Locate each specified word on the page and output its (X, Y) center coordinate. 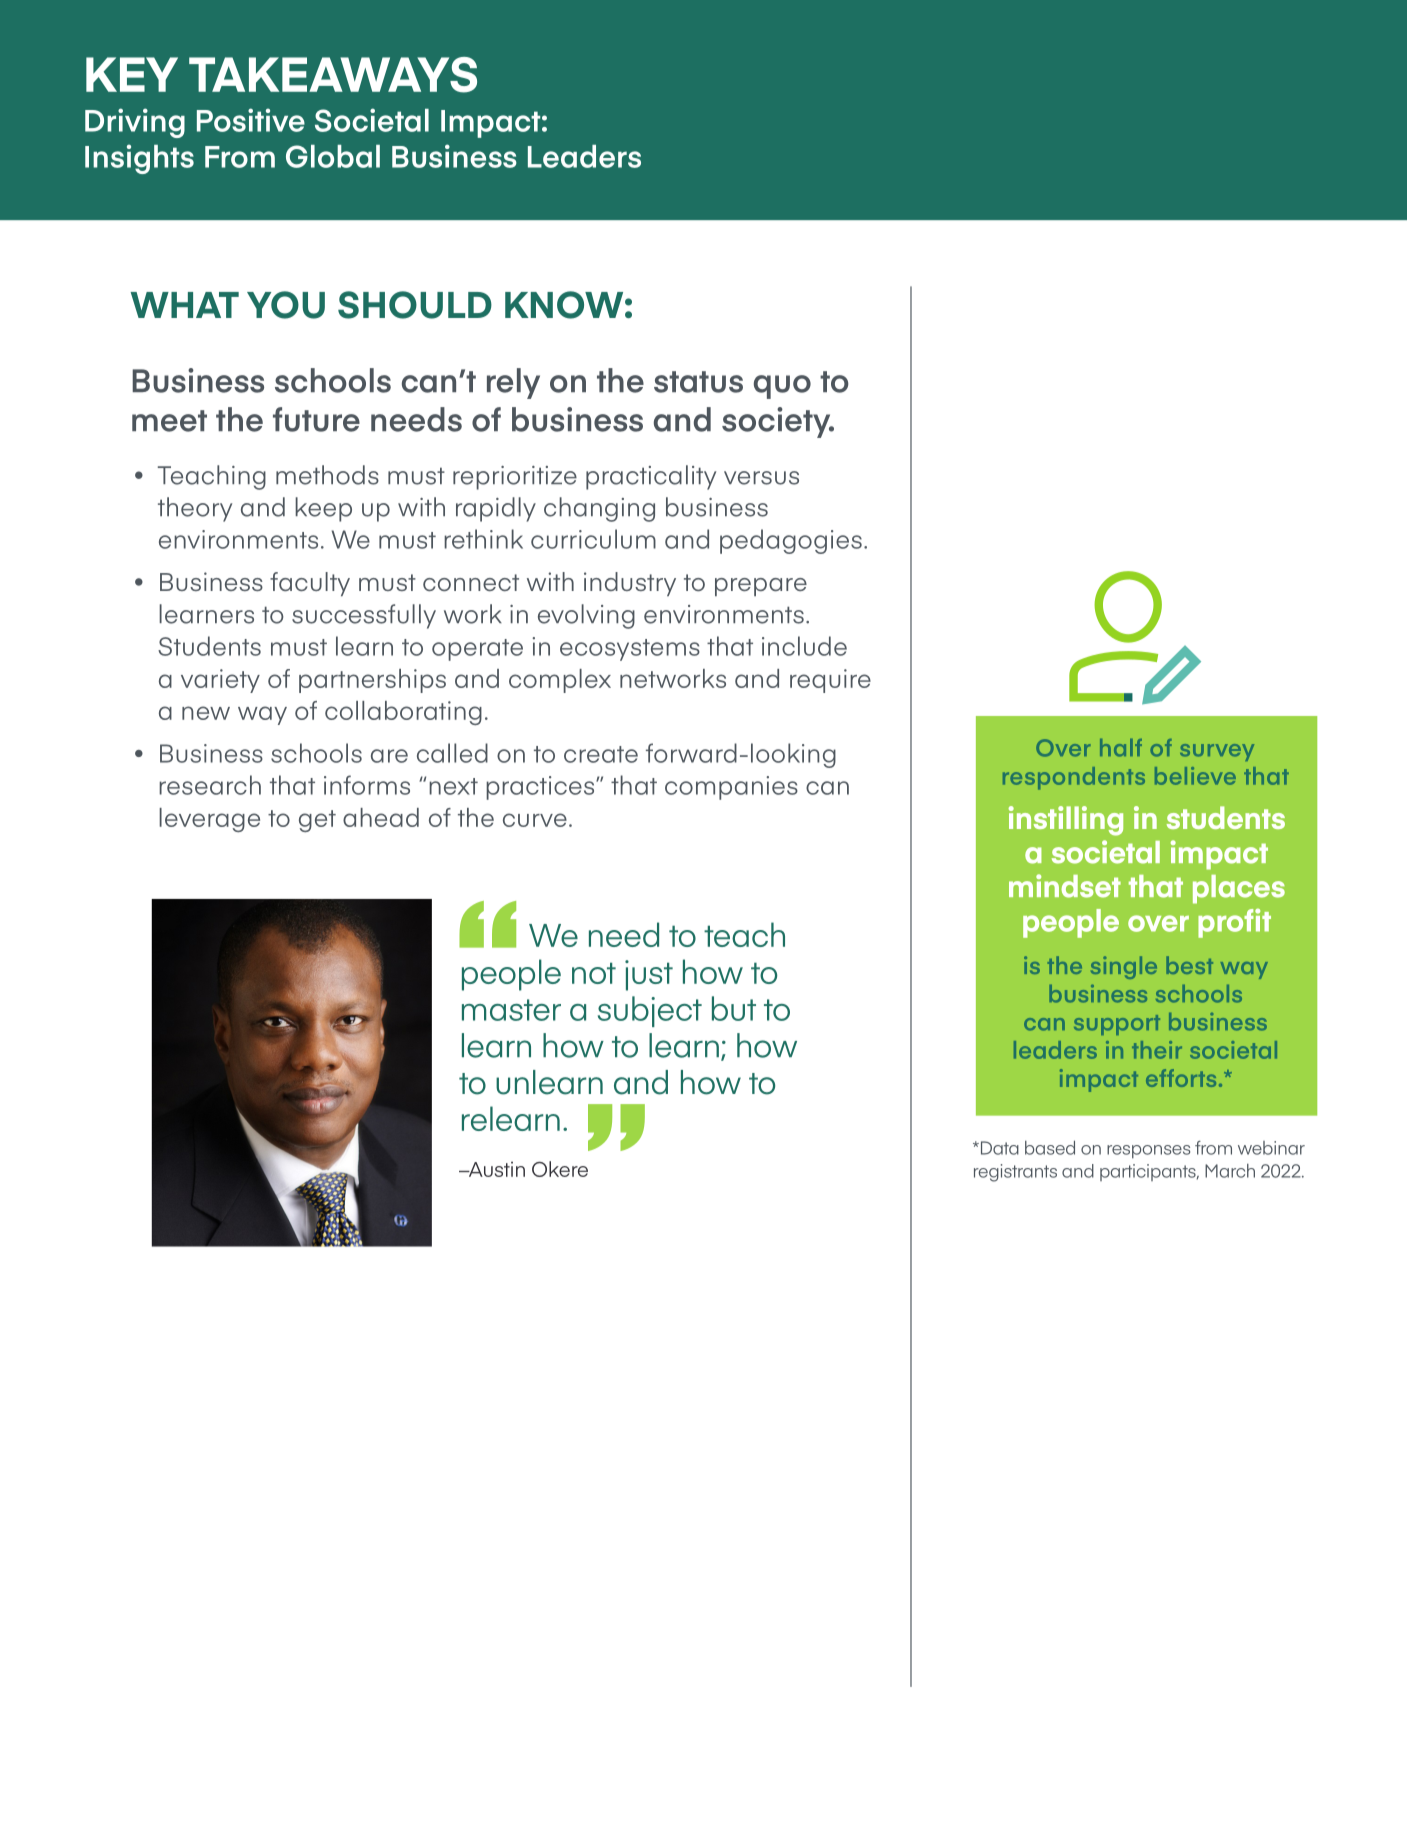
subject (650, 1011)
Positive (251, 120)
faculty (310, 584)
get (317, 821)
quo (782, 387)
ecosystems (630, 650)
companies (731, 788)
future (316, 419)
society (777, 422)
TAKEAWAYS (333, 75)
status (698, 382)
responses (1148, 1152)
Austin (495, 1169)
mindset (1065, 886)
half (1121, 748)
